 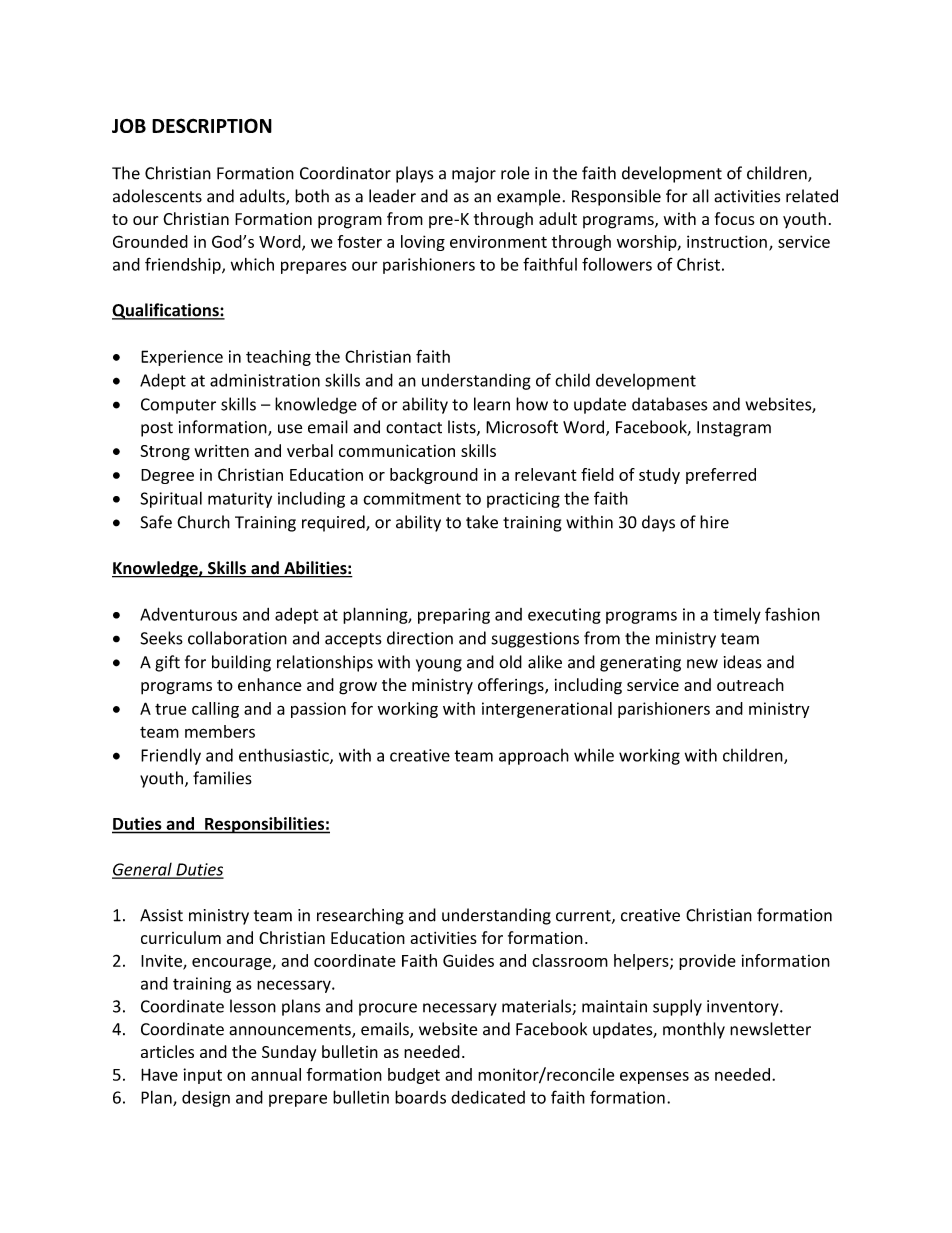 I want to click on focus, so click(x=735, y=218).
